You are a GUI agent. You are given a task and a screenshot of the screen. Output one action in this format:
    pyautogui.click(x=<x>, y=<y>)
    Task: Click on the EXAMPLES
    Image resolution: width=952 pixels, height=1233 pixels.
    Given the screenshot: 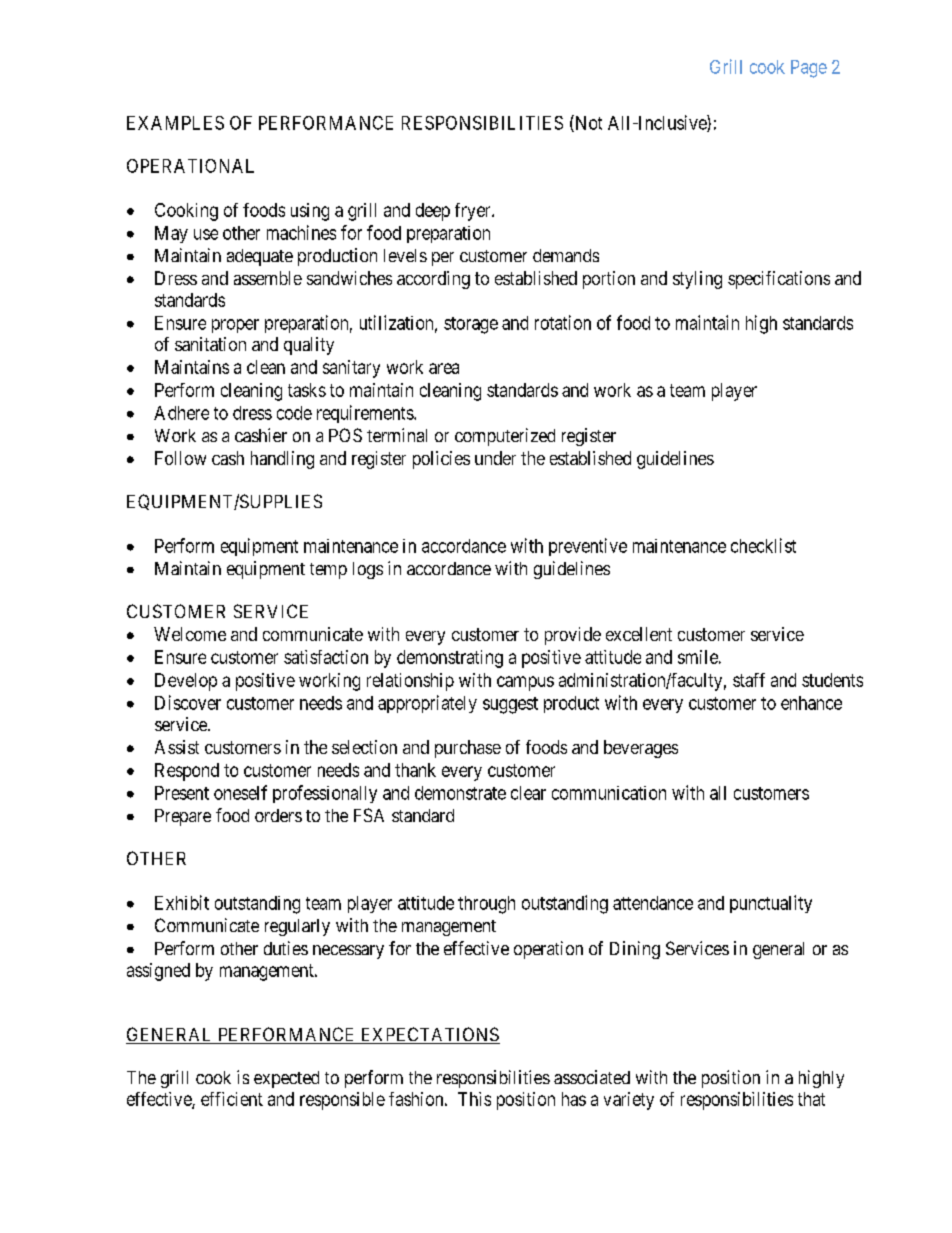 What is the action you would take?
    pyautogui.click(x=175, y=123)
